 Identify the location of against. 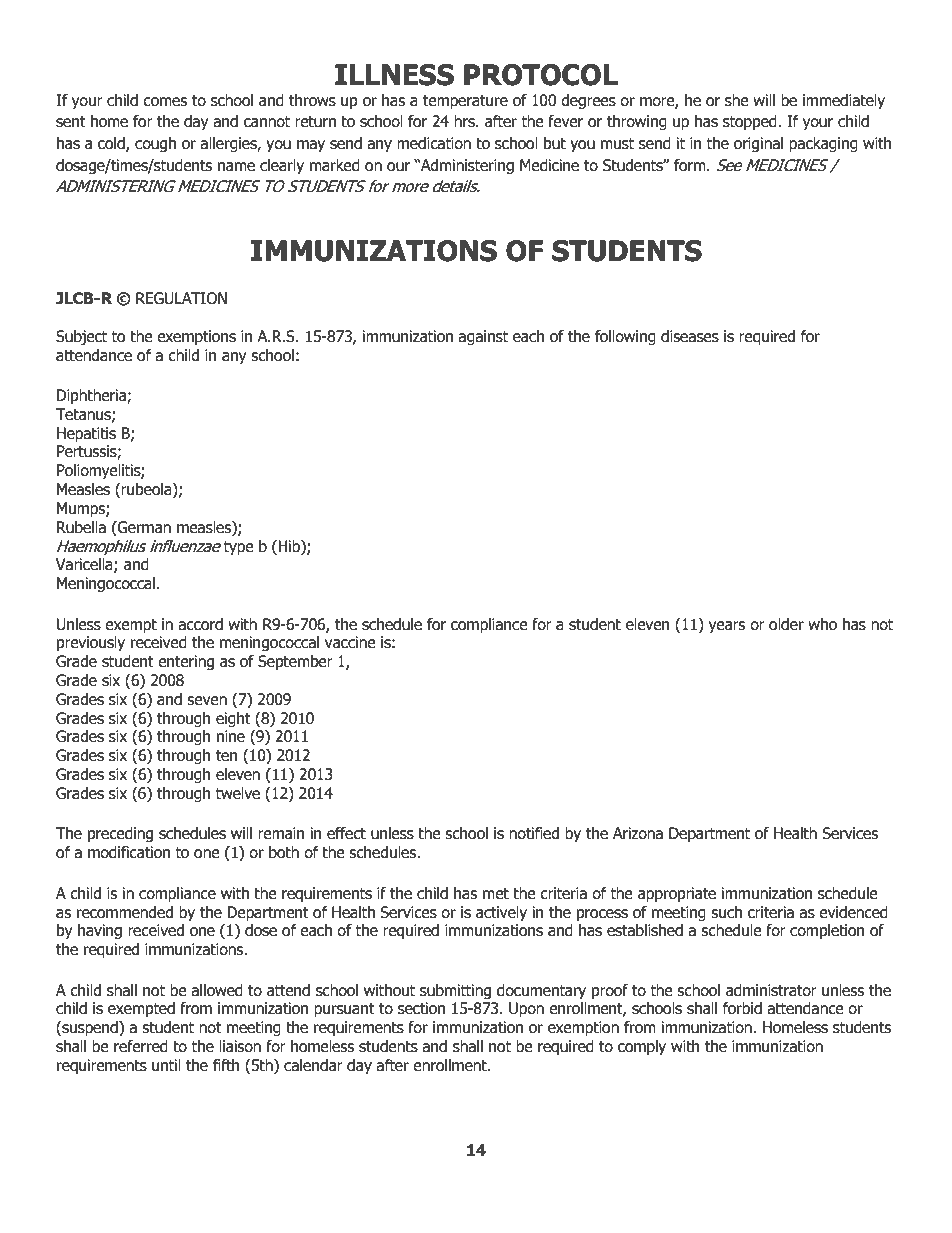
(483, 337).
